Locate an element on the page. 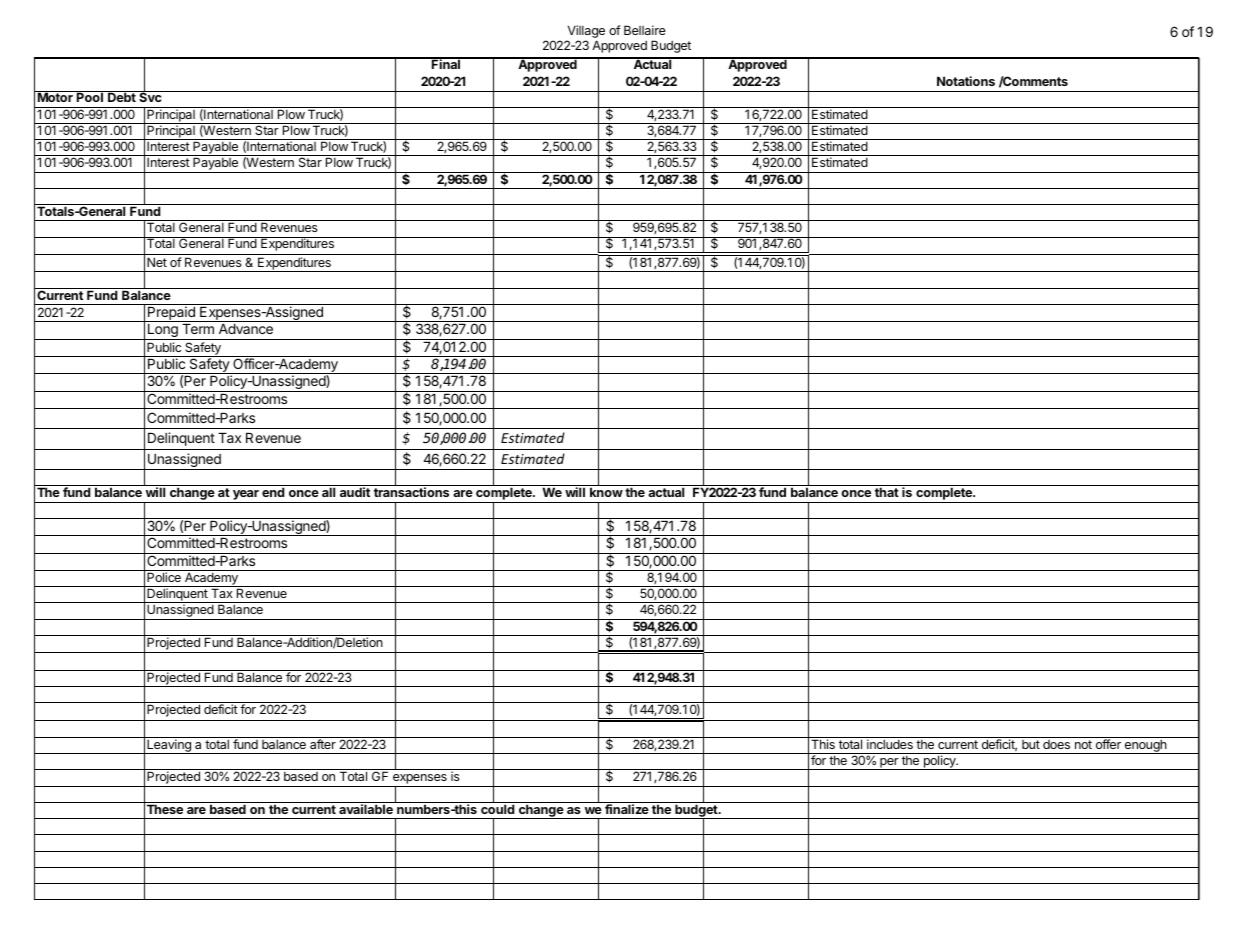  Bellaire is located at coordinates (645, 30).
